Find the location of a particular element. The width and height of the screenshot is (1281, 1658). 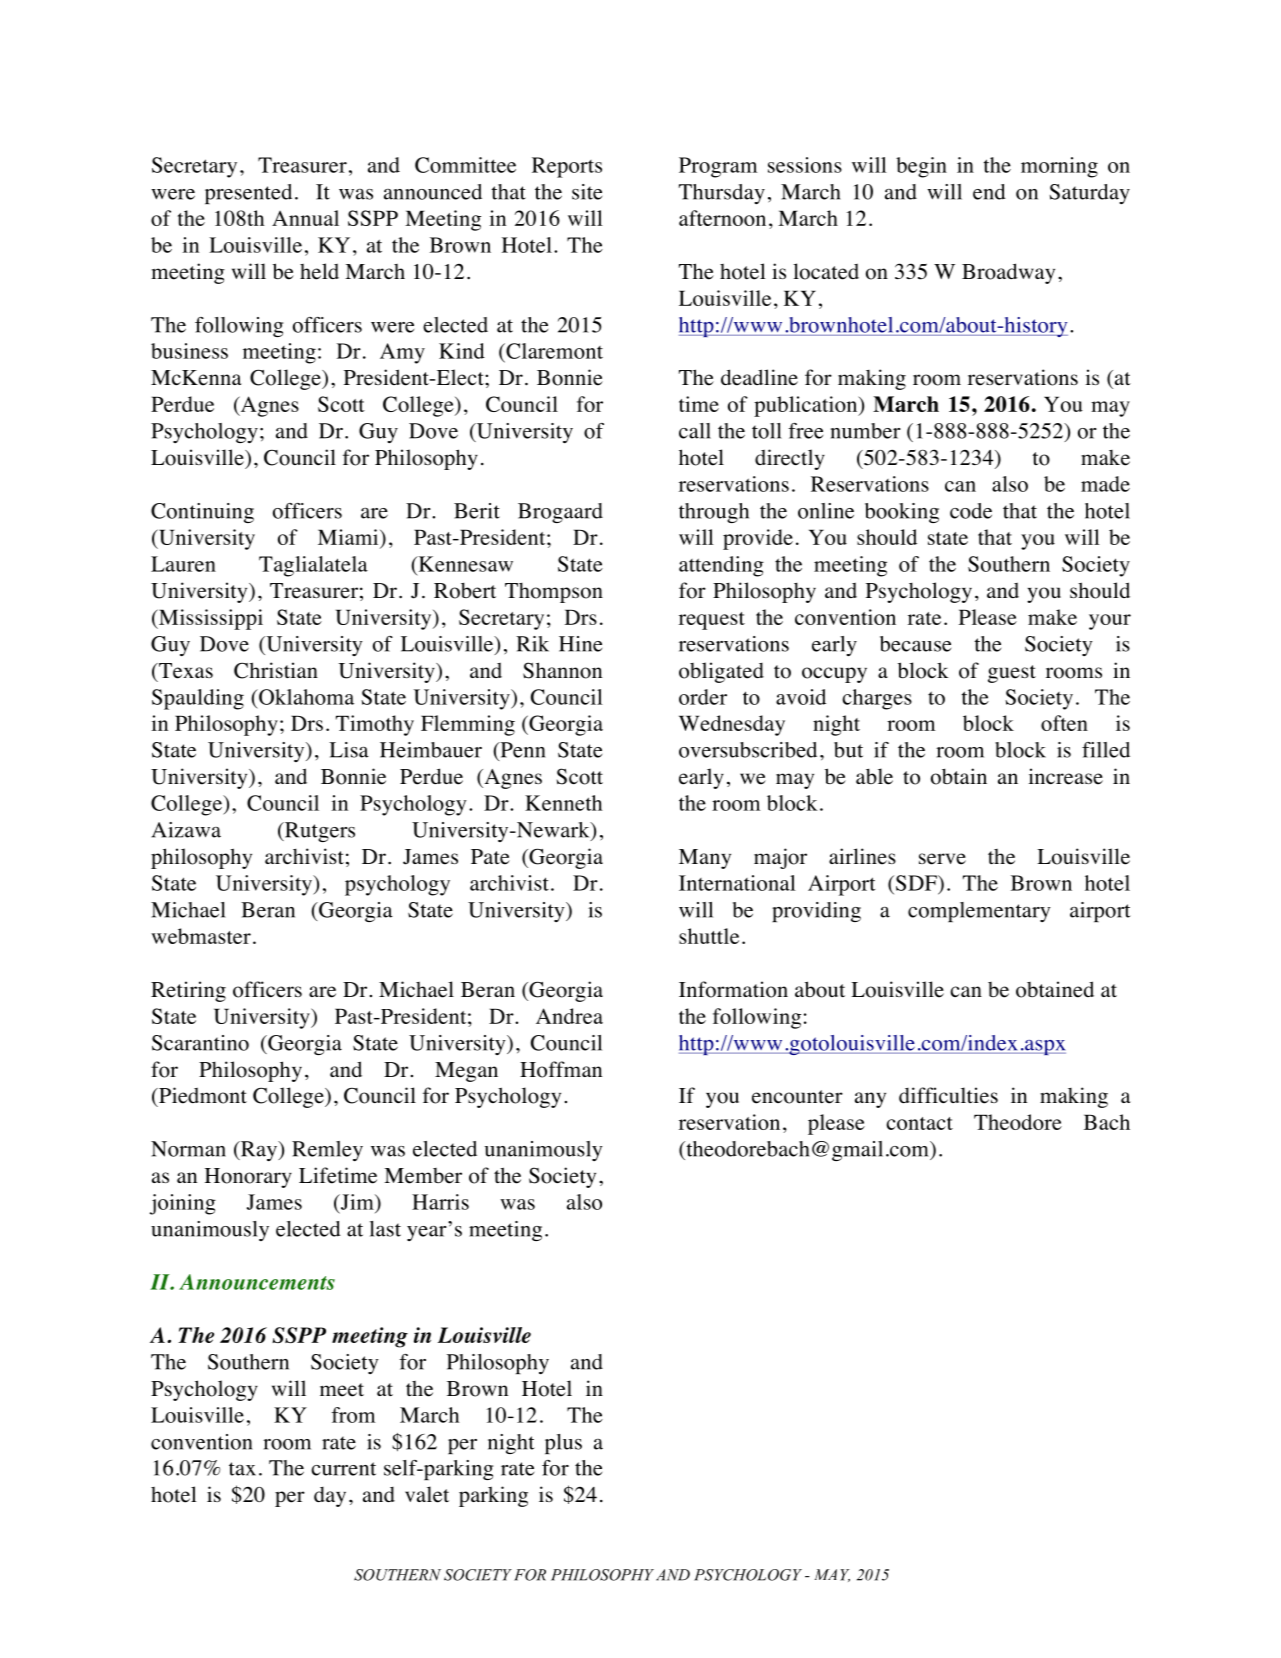

contact is located at coordinates (919, 1123).
